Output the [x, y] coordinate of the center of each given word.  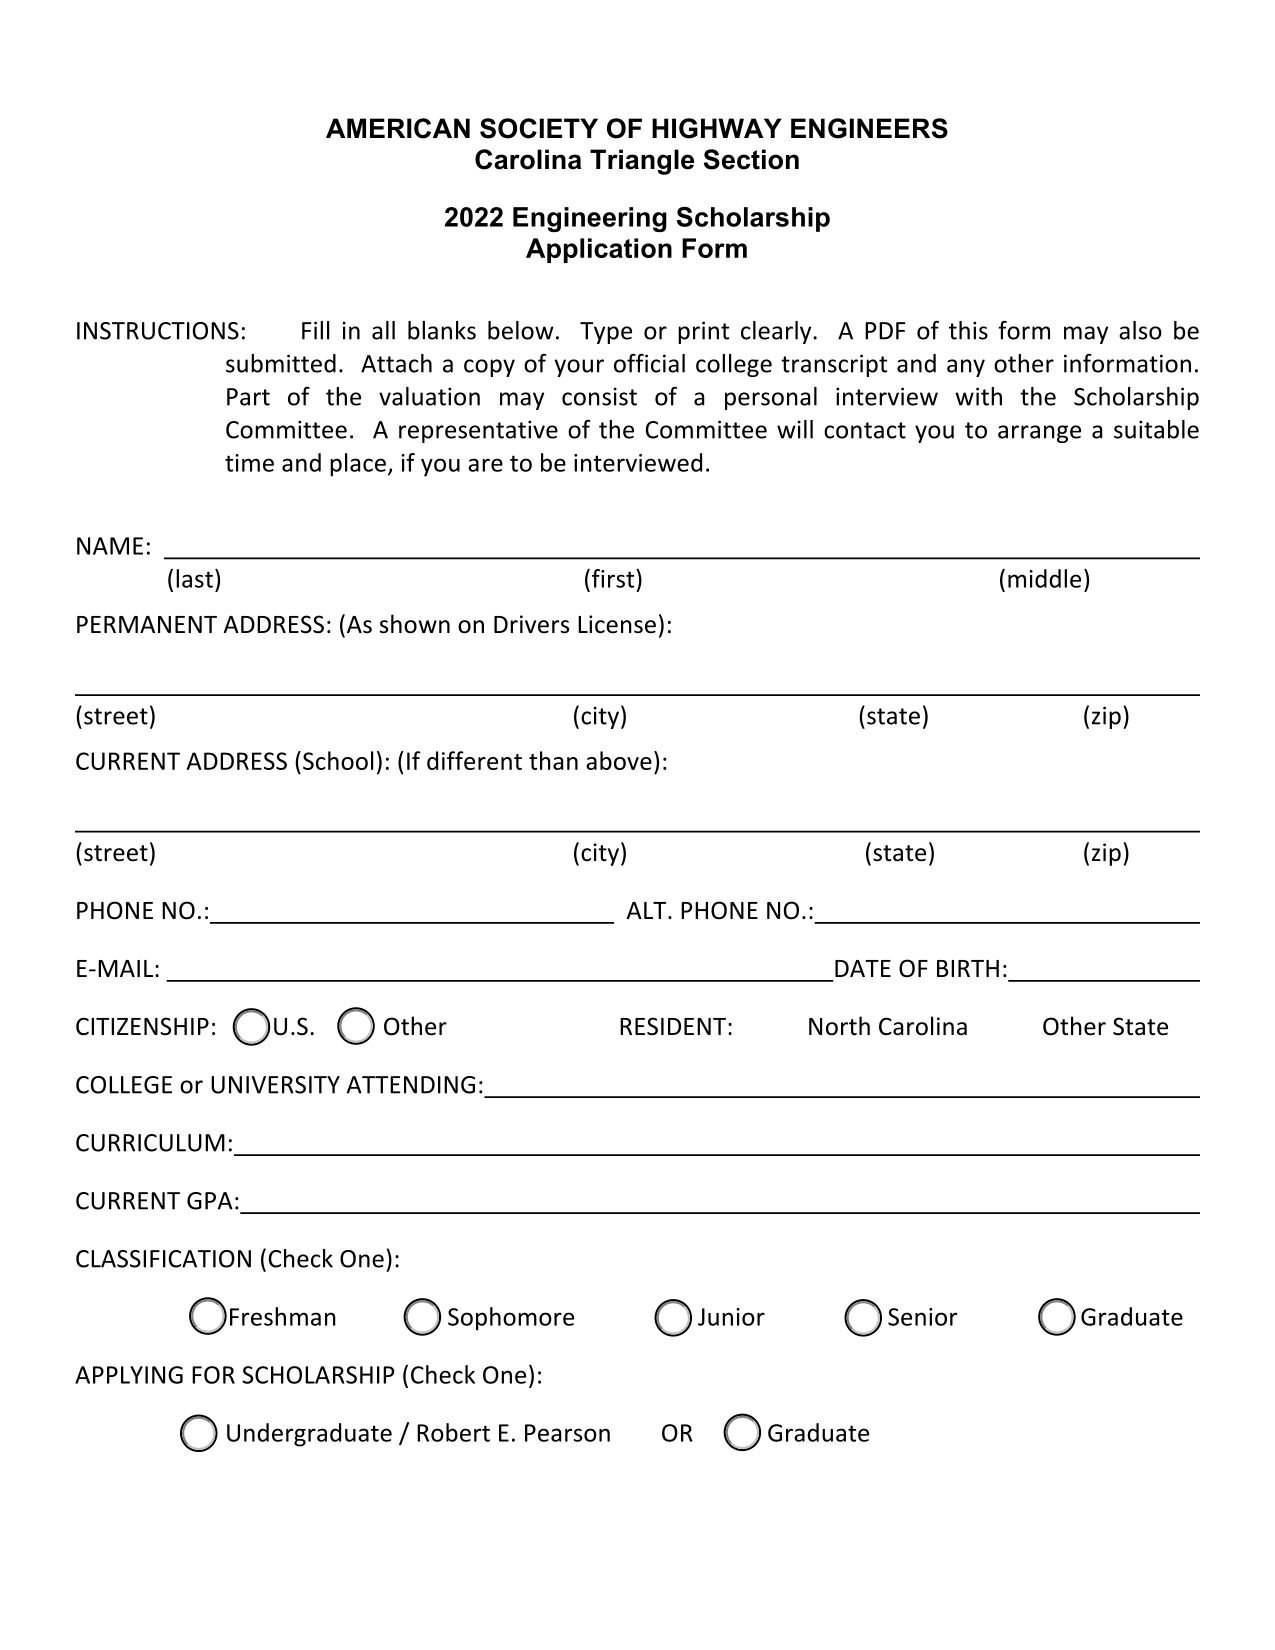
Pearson [567, 1433]
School [338, 760]
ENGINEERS [869, 128]
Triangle [642, 162]
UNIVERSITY [275, 1085]
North [839, 1026]
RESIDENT [673, 1026]
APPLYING [129, 1375]
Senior [922, 1317]
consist [599, 396]
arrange [1039, 434]
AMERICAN [398, 128]
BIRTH [968, 968]
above [619, 760]
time [249, 463]
